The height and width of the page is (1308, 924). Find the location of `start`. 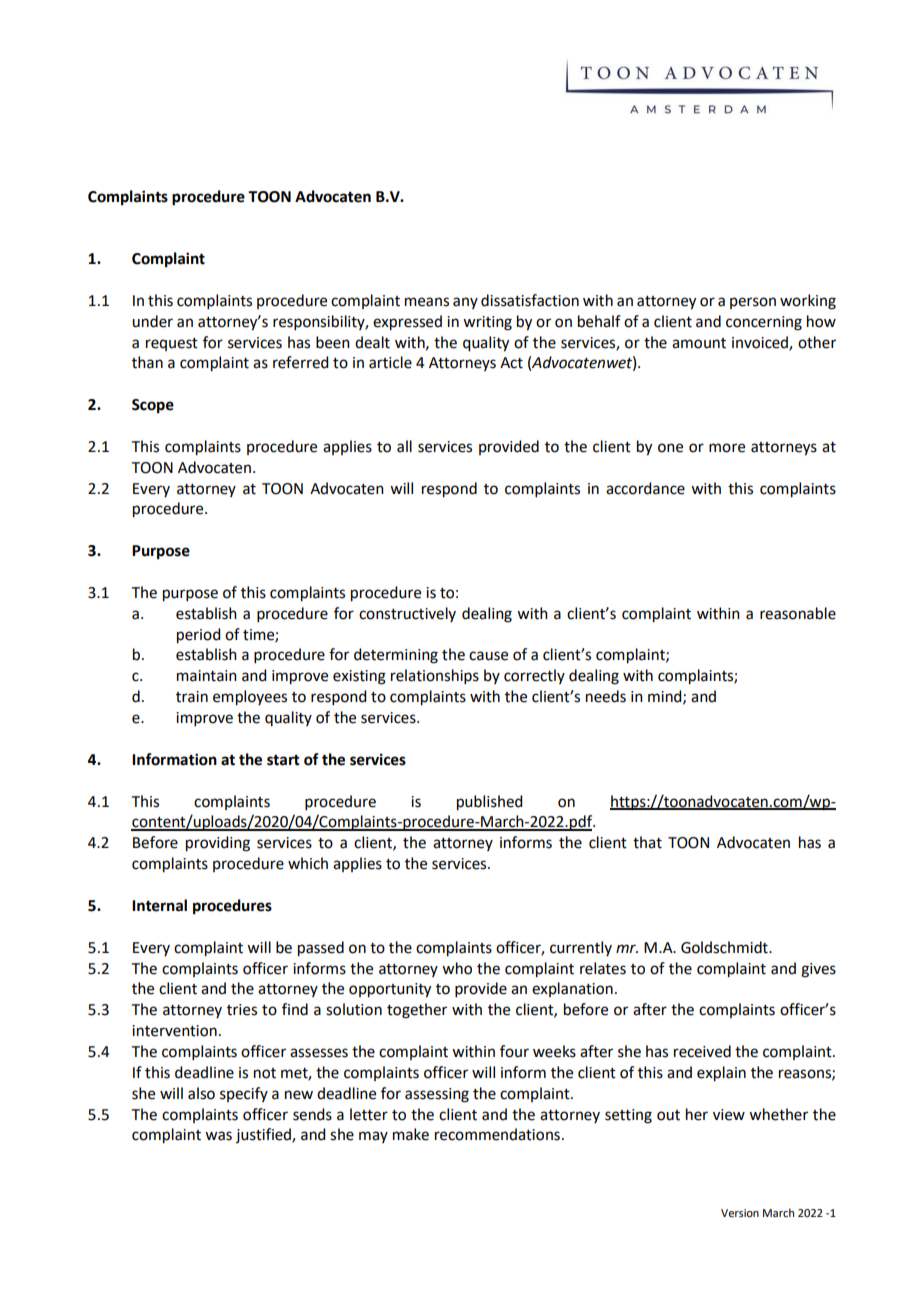

start is located at coordinates (283, 760).
